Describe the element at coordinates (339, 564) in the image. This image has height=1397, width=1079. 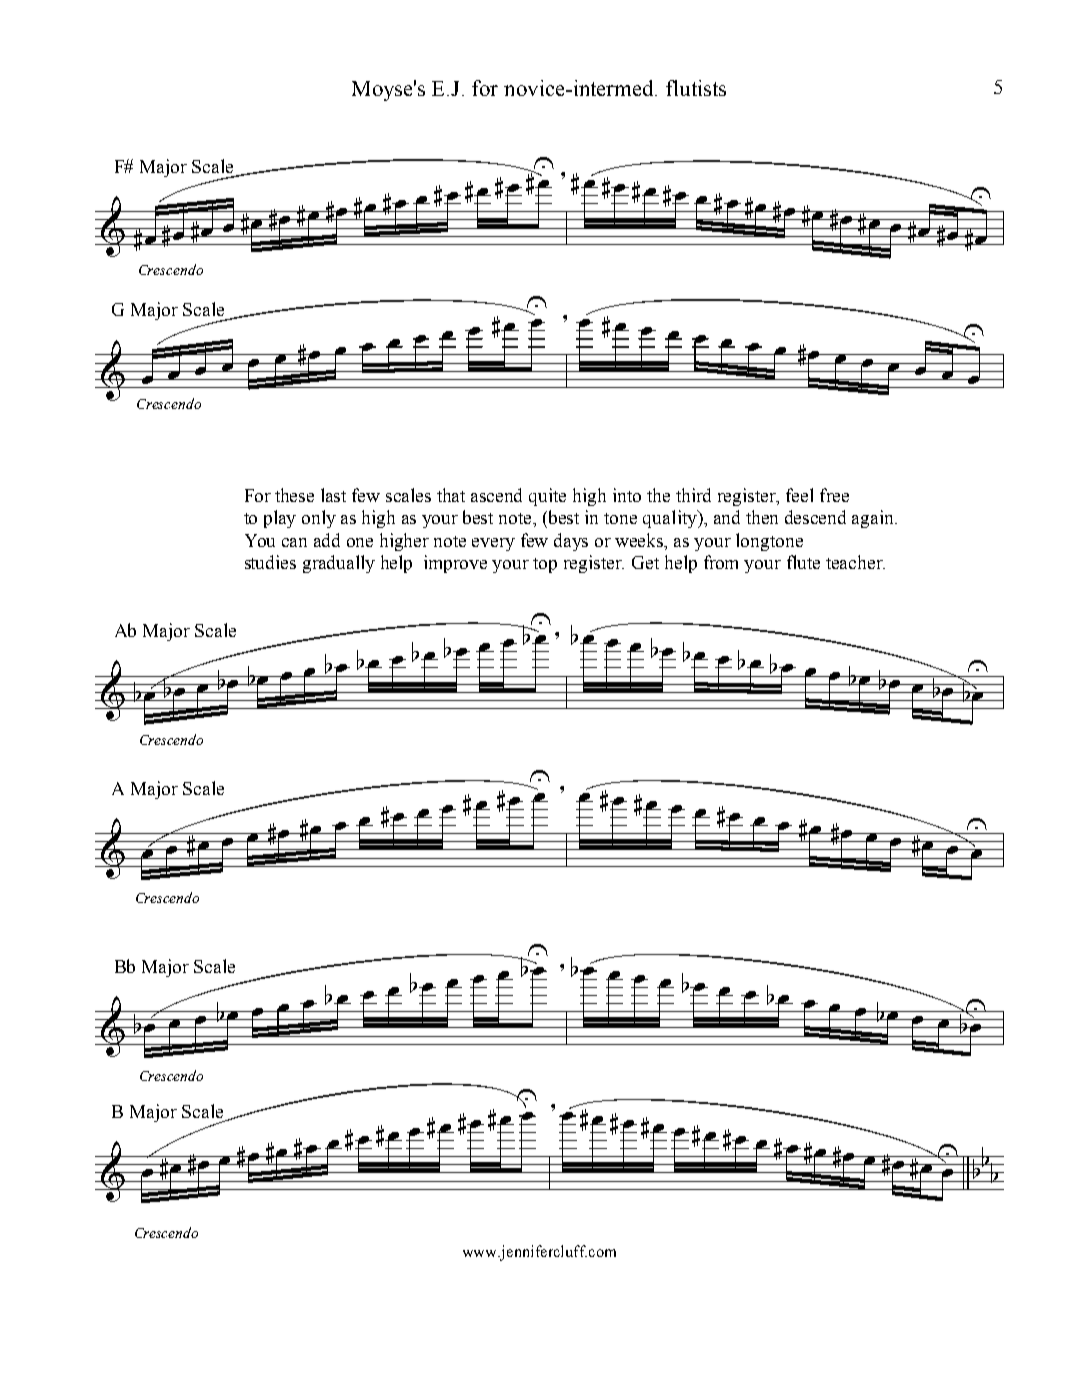
I see `gradually` at that location.
